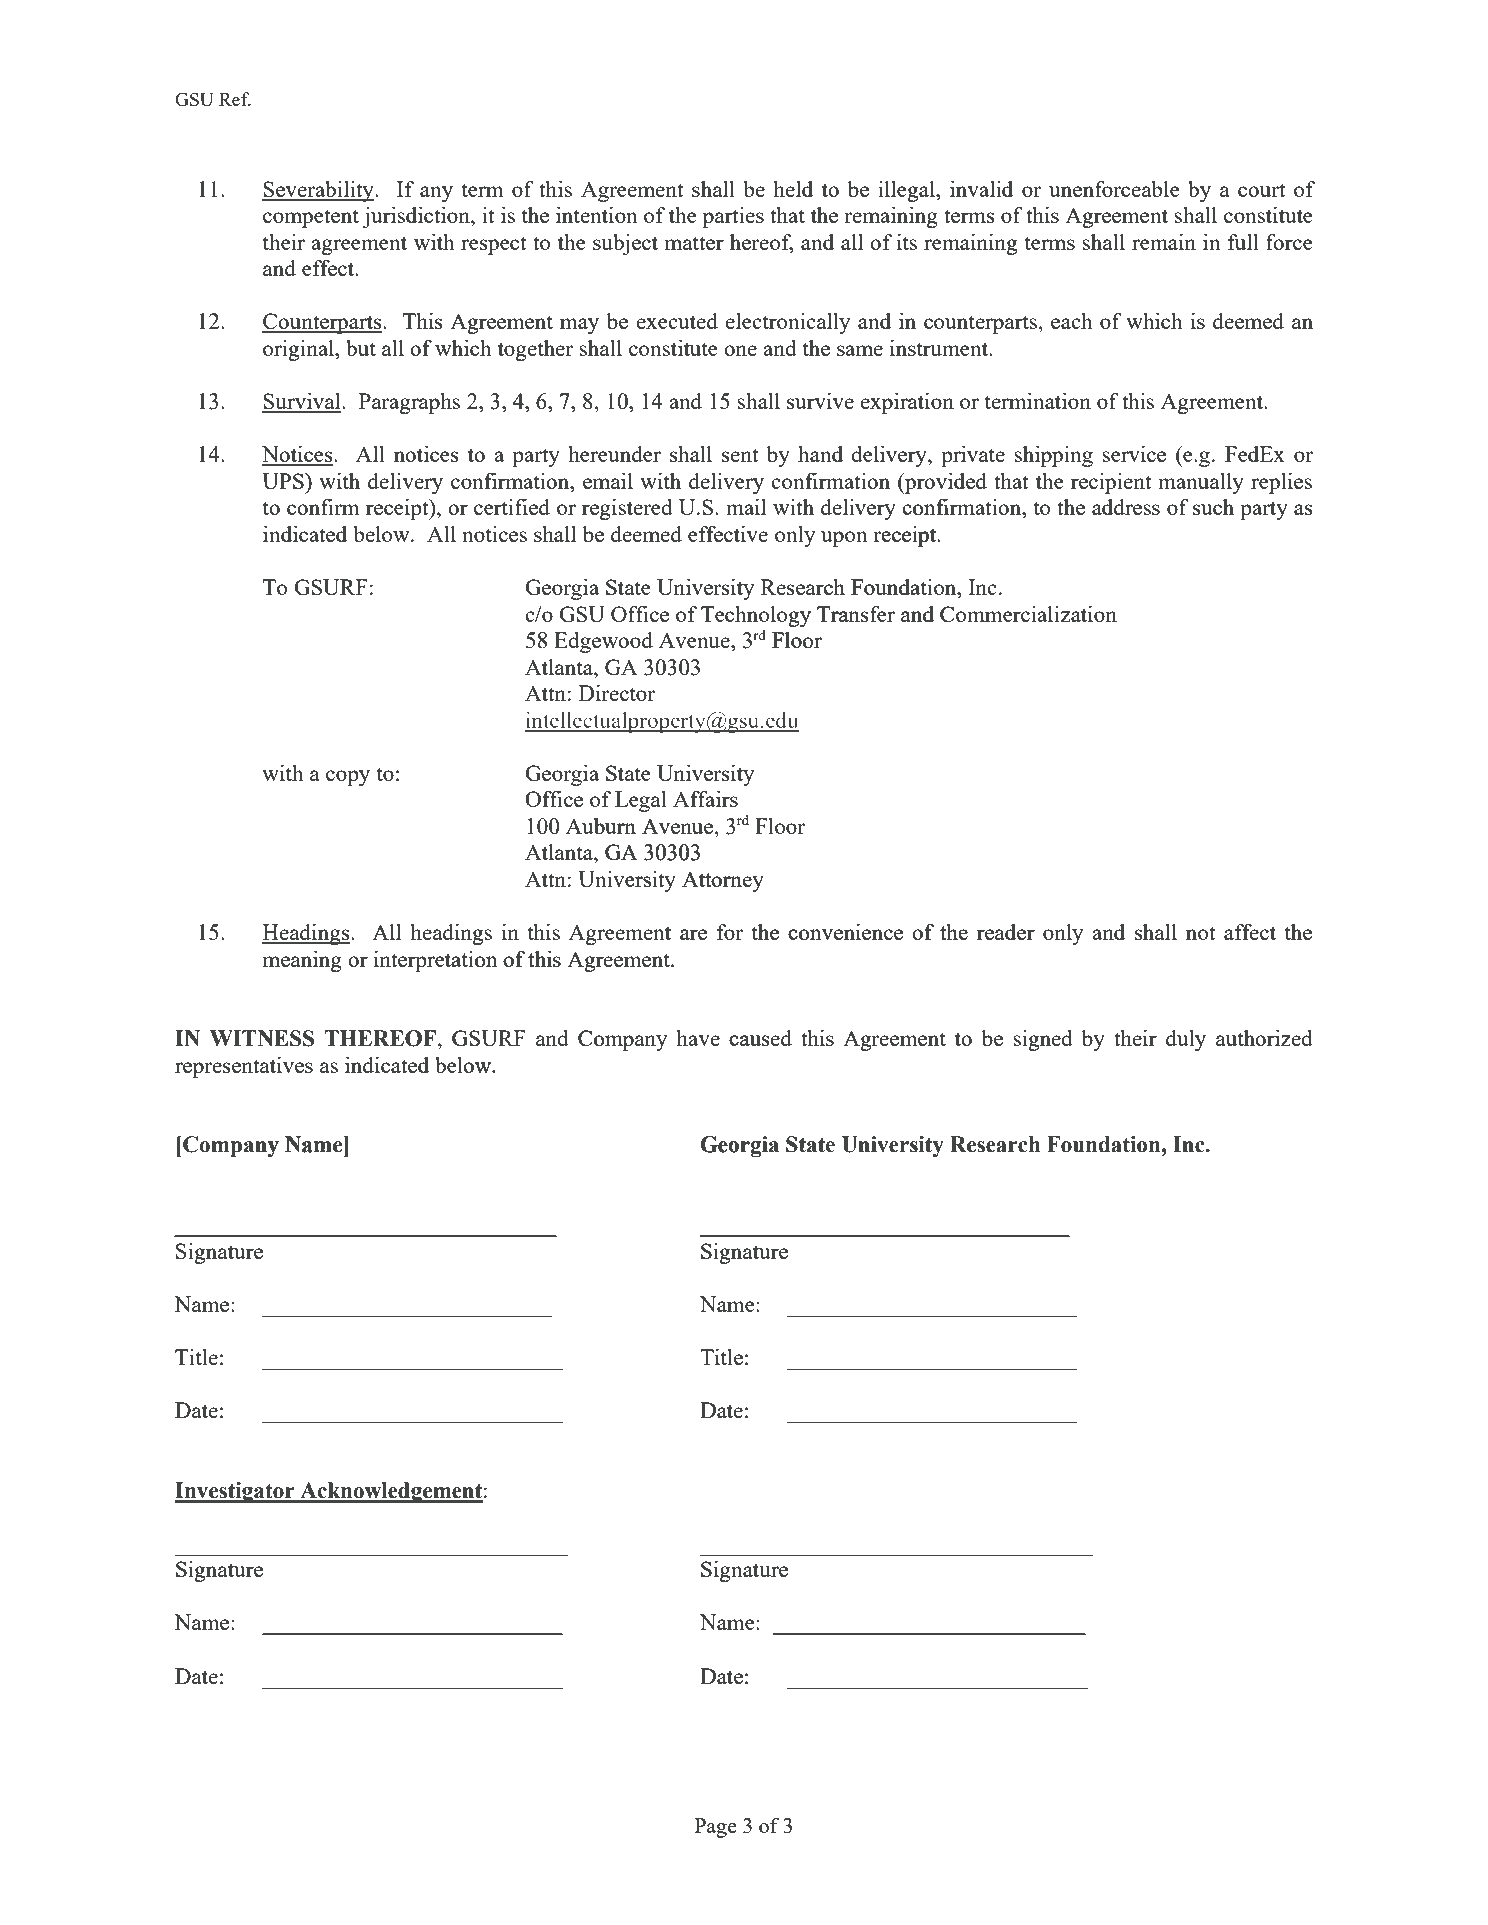  I want to click on meaning, so click(302, 961).
